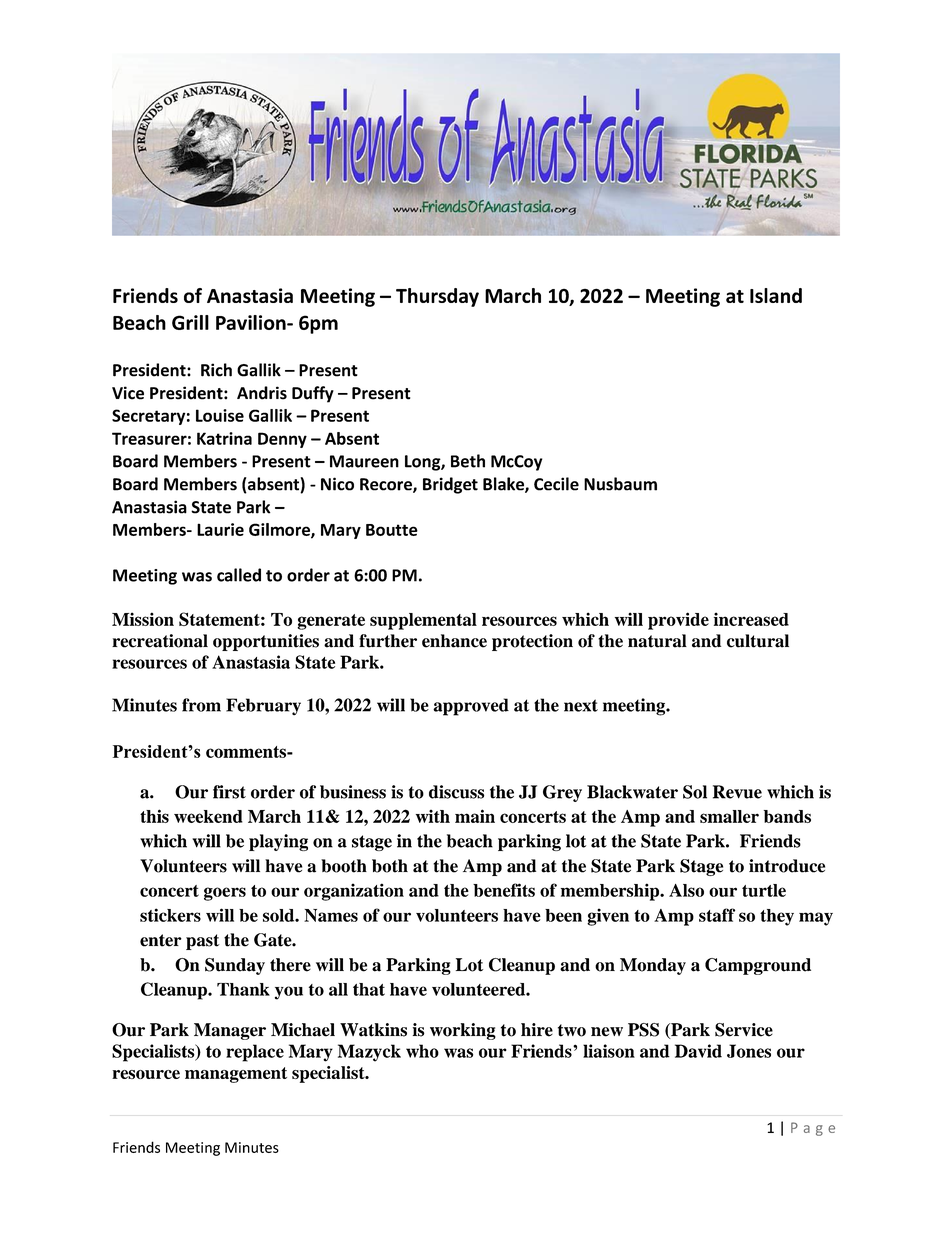 The width and height of the document is (952, 1233). I want to click on replace, so click(255, 1053).
